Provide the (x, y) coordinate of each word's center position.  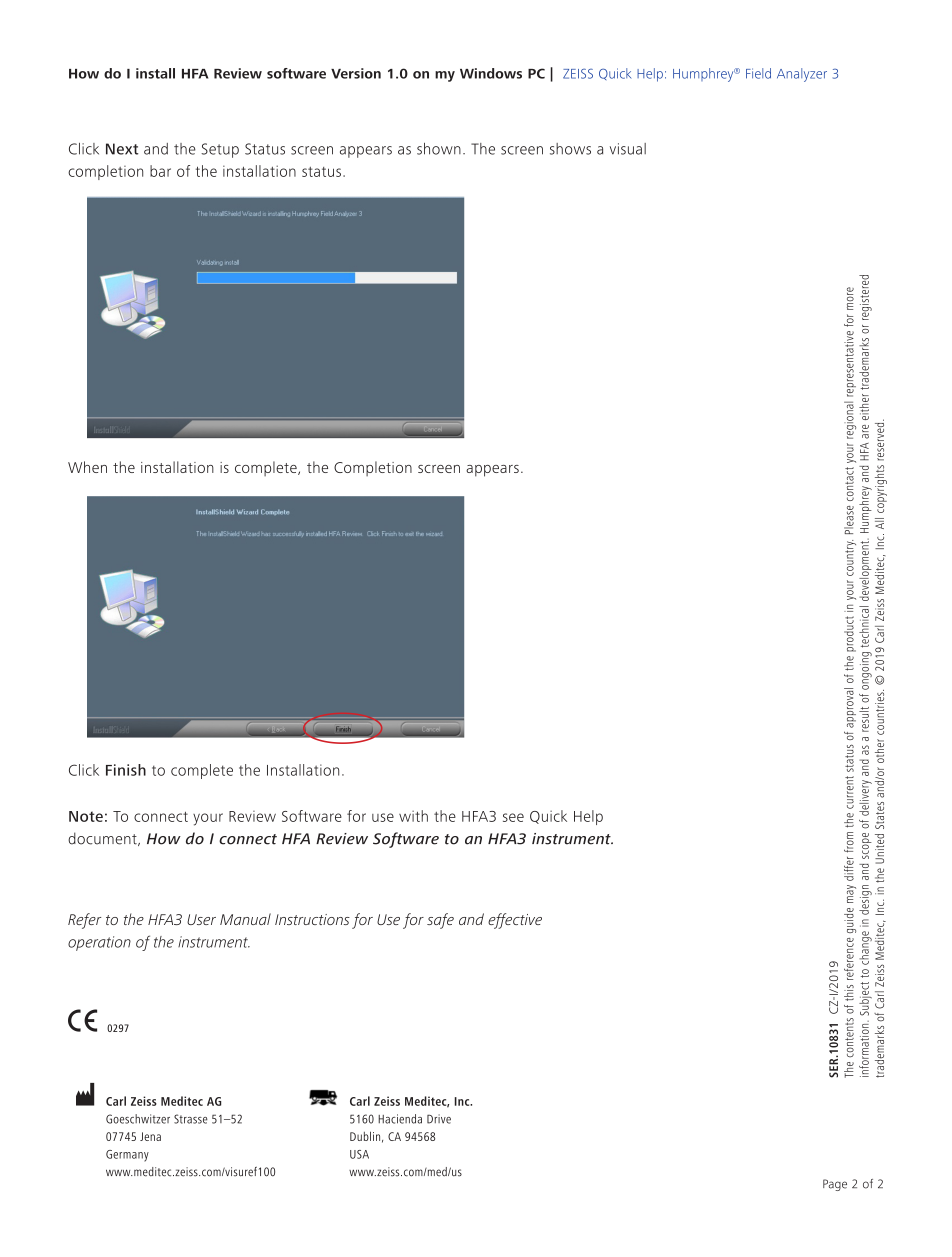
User (201, 919)
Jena (150, 1136)
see (513, 817)
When (87, 467)
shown (439, 149)
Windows (491, 73)
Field (758, 73)
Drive (439, 1119)
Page (835, 1185)
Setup (220, 150)
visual (628, 149)
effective (515, 921)
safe (440, 921)
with (413, 816)
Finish (126, 770)
